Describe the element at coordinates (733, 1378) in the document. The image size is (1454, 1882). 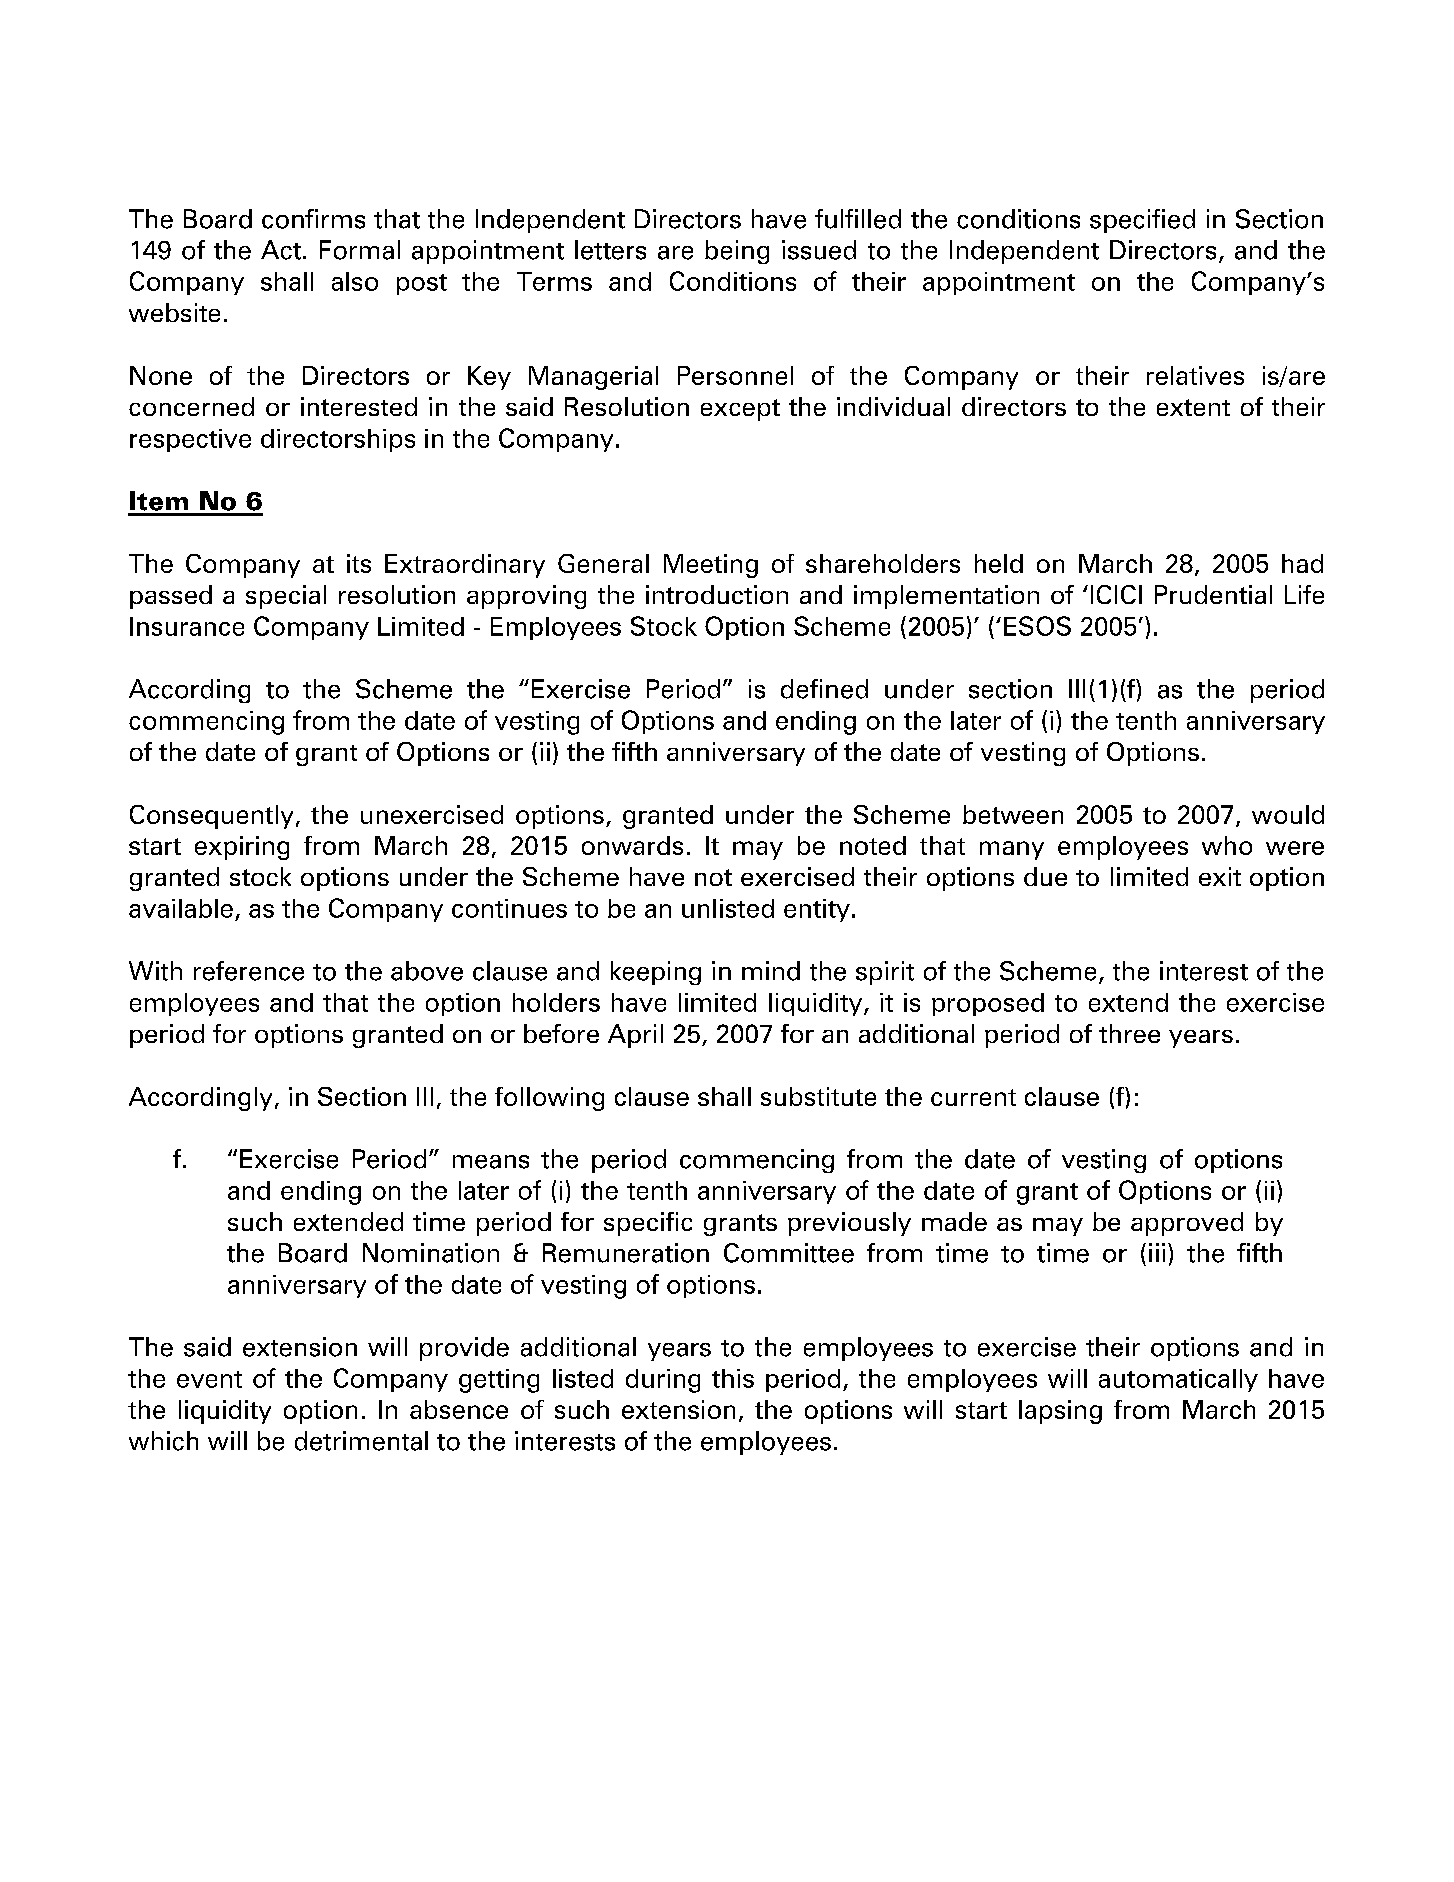
I see `this` at that location.
